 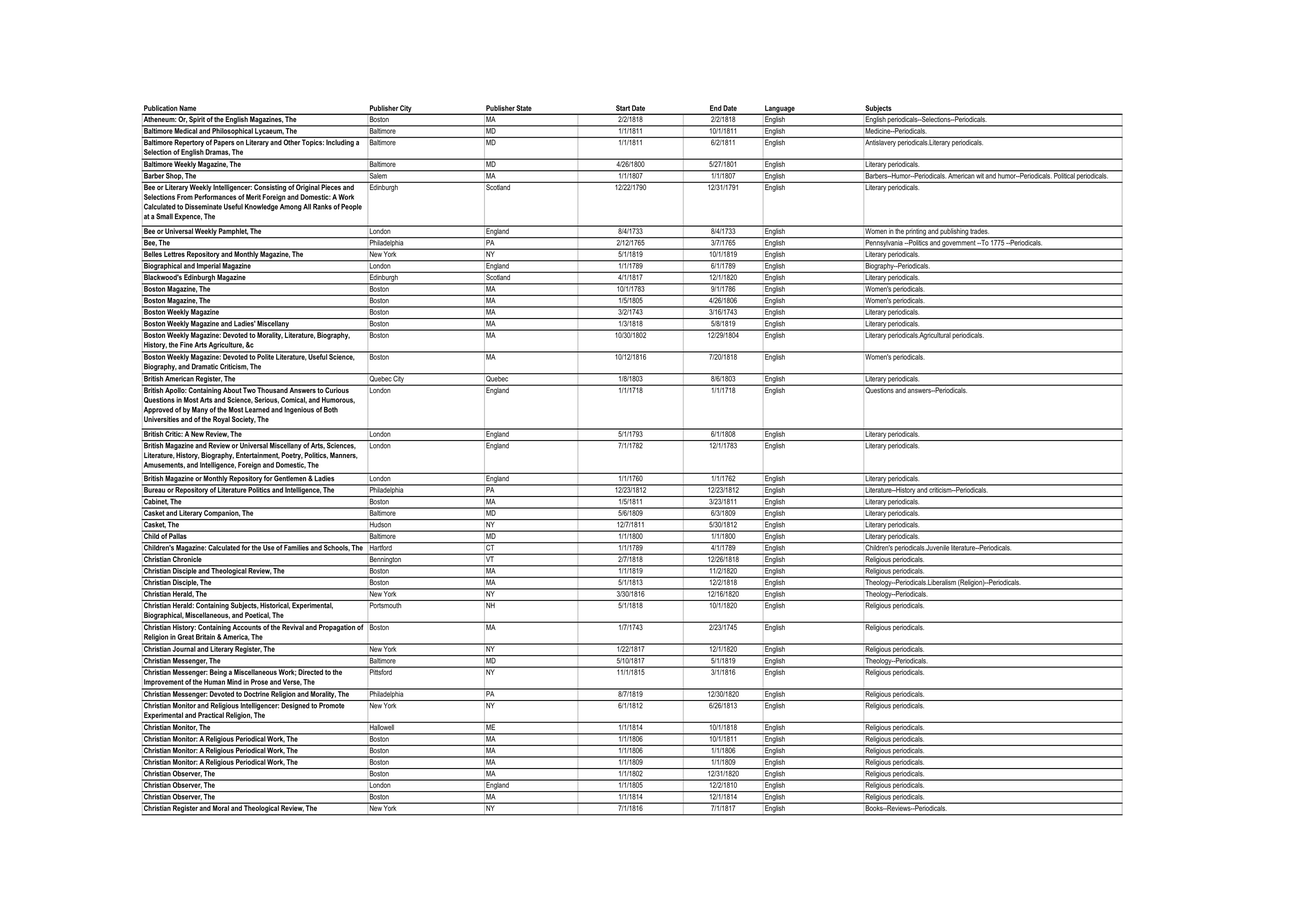 What do you see at coordinates (224, 142) in the screenshot?
I see `Papers` at bounding box center [224, 142].
